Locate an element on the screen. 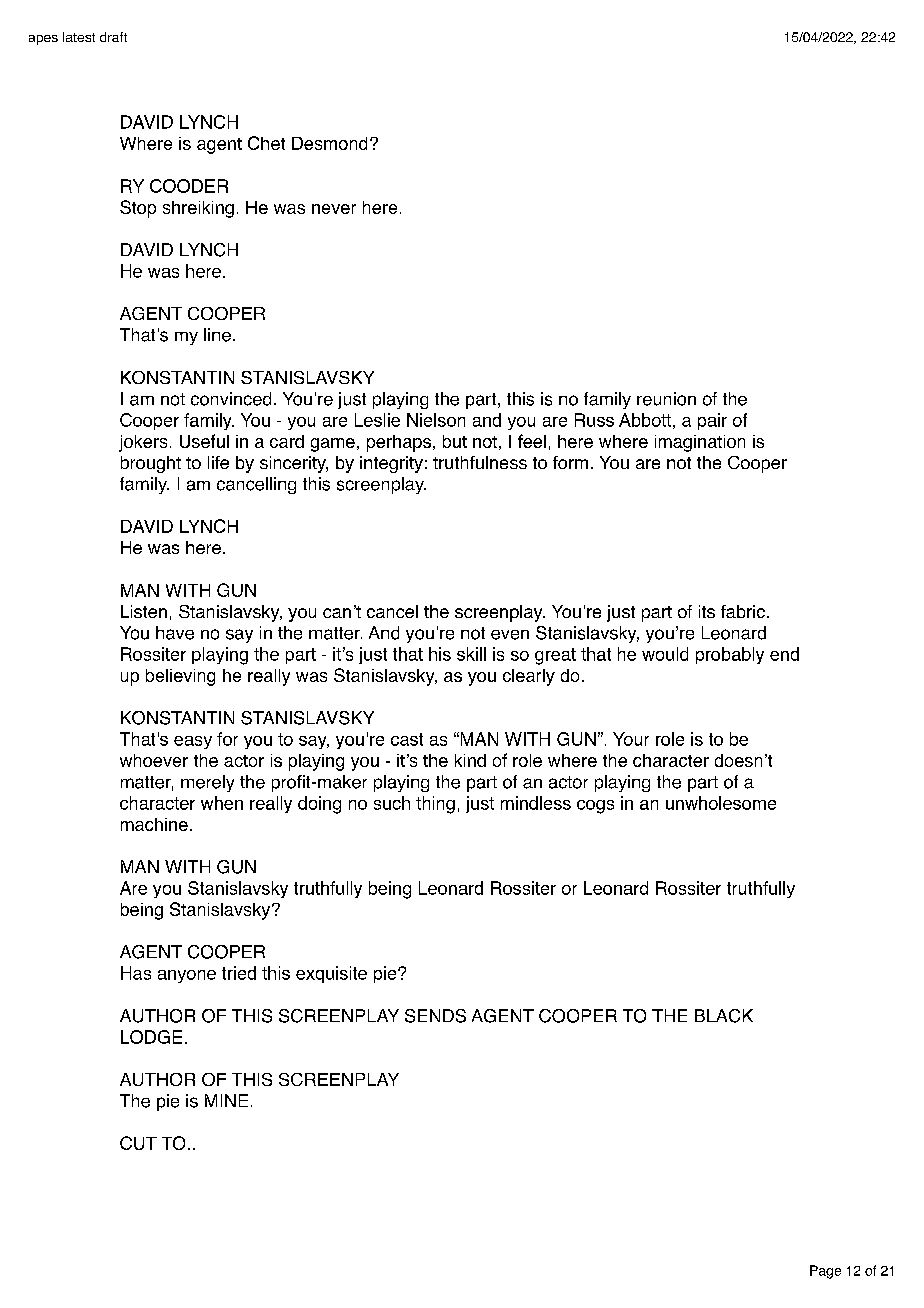  BLACK is located at coordinates (724, 1016).
